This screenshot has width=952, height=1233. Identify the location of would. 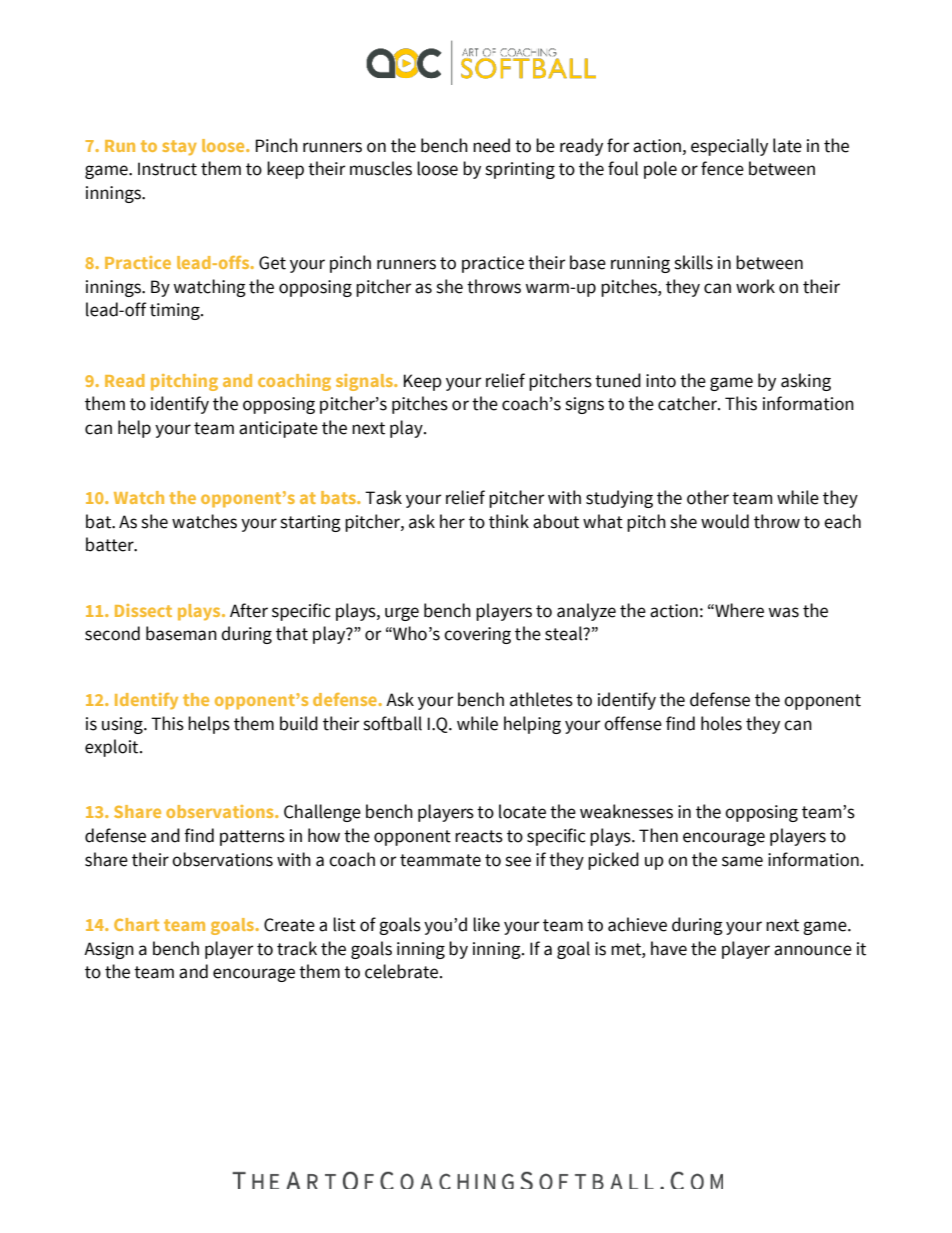
(725, 521).
